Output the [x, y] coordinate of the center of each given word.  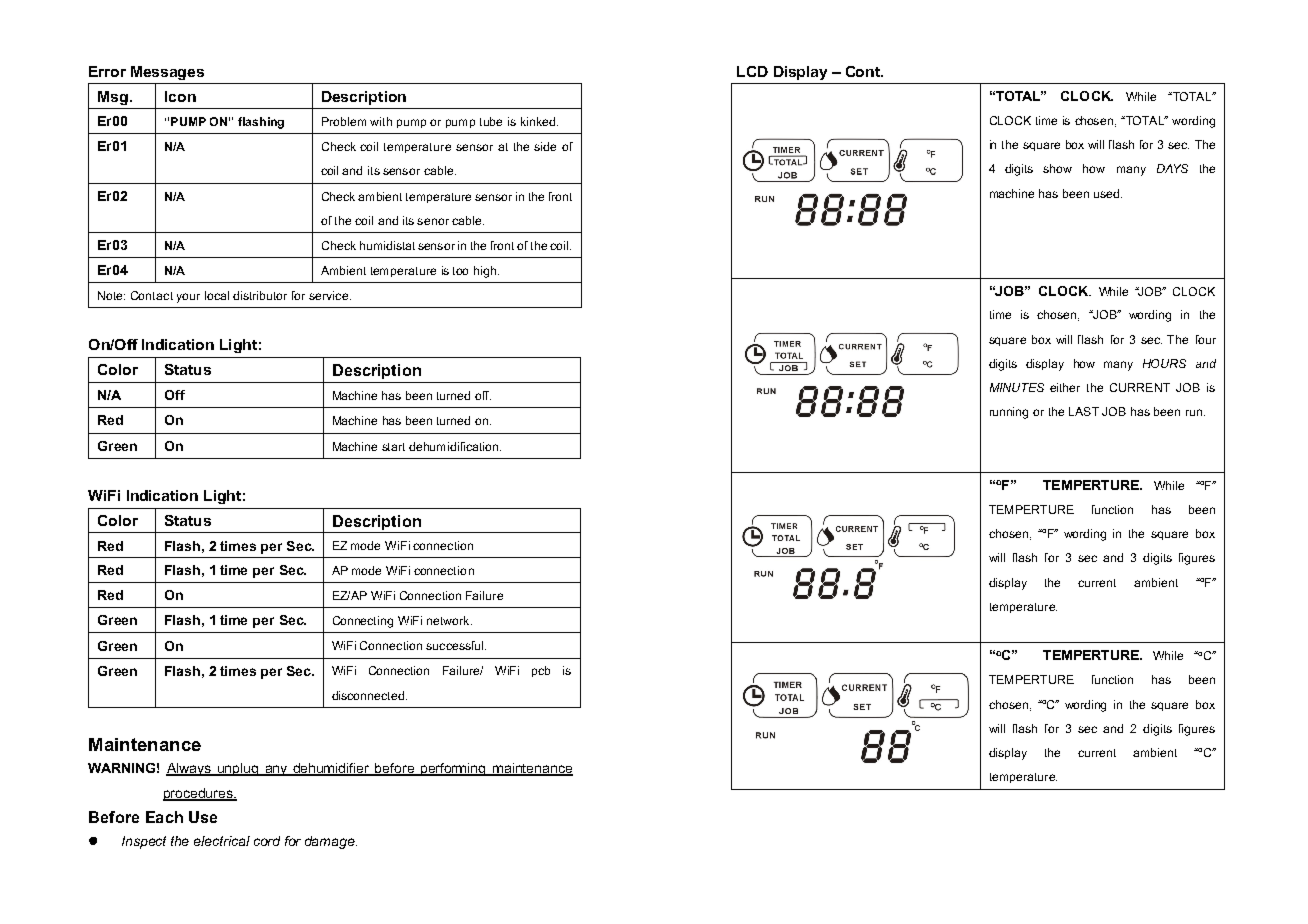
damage [331, 842]
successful [456, 645]
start [393, 447]
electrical [222, 841]
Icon [180, 96]
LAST [1084, 411]
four [1206, 339]
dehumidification [455, 446]
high [486, 272]
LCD [752, 71]
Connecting [363, 622]
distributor [260, 295]
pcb [541, 671]
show [1057, 168]
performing [453, 769]
